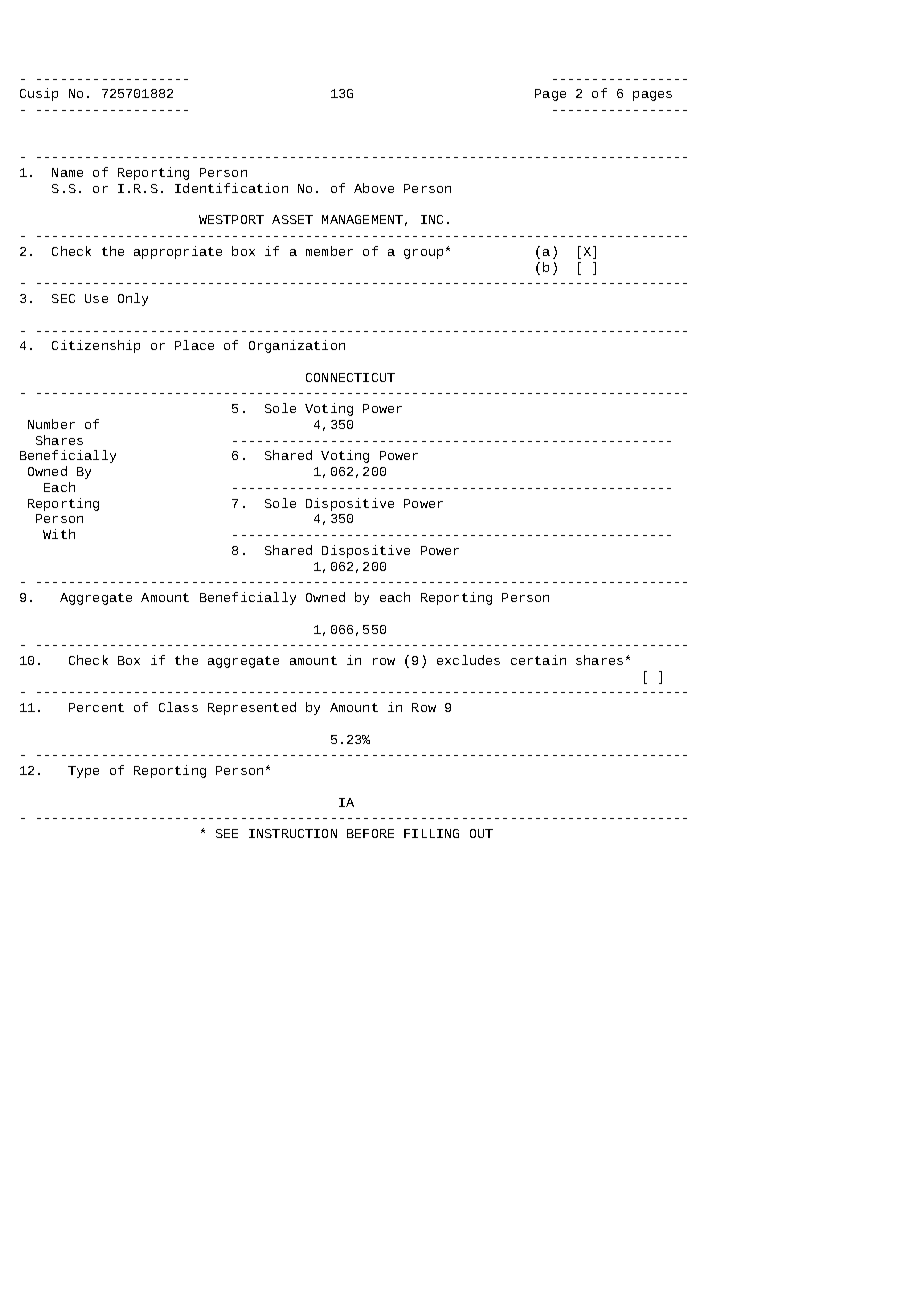 Image resolution: width=924 pixels, height=1308 pixels. Describe the element at coordinates (432, 219) in the image. I see `INC` at that location.
